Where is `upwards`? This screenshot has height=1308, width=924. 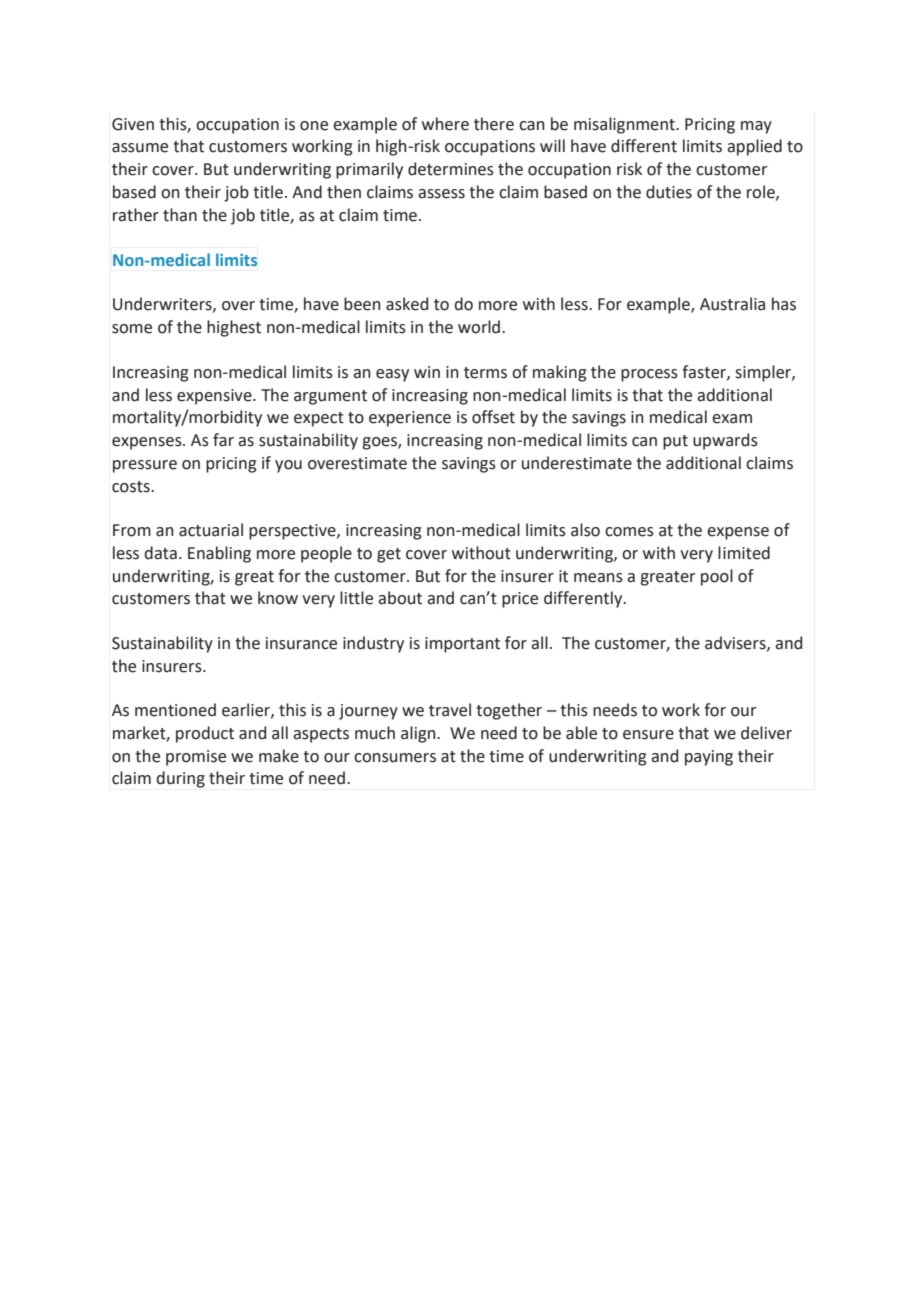
upwards is located at coordinates (725, 441).
